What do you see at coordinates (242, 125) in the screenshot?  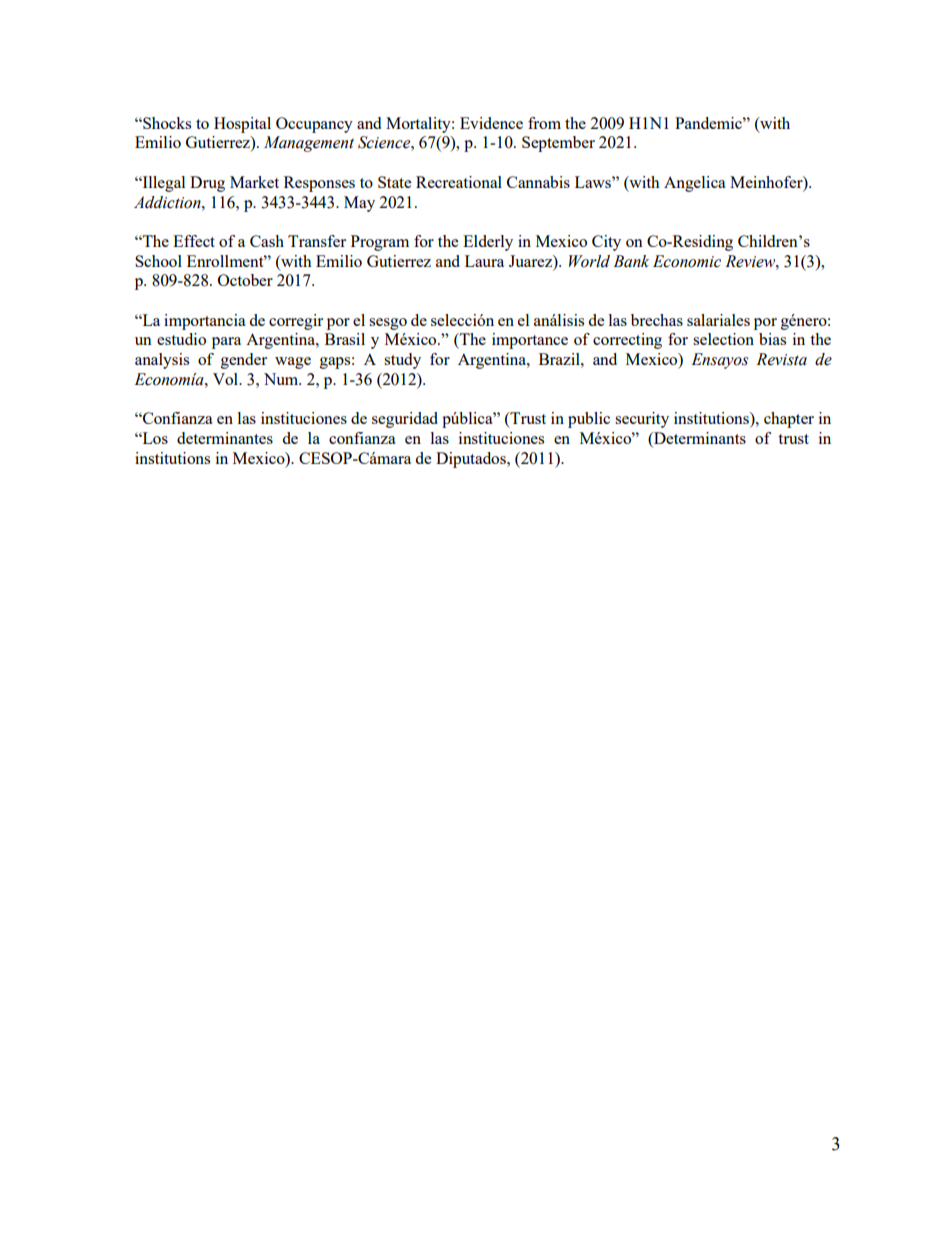 I see `Hospital` at bounding box center [242, 125].
